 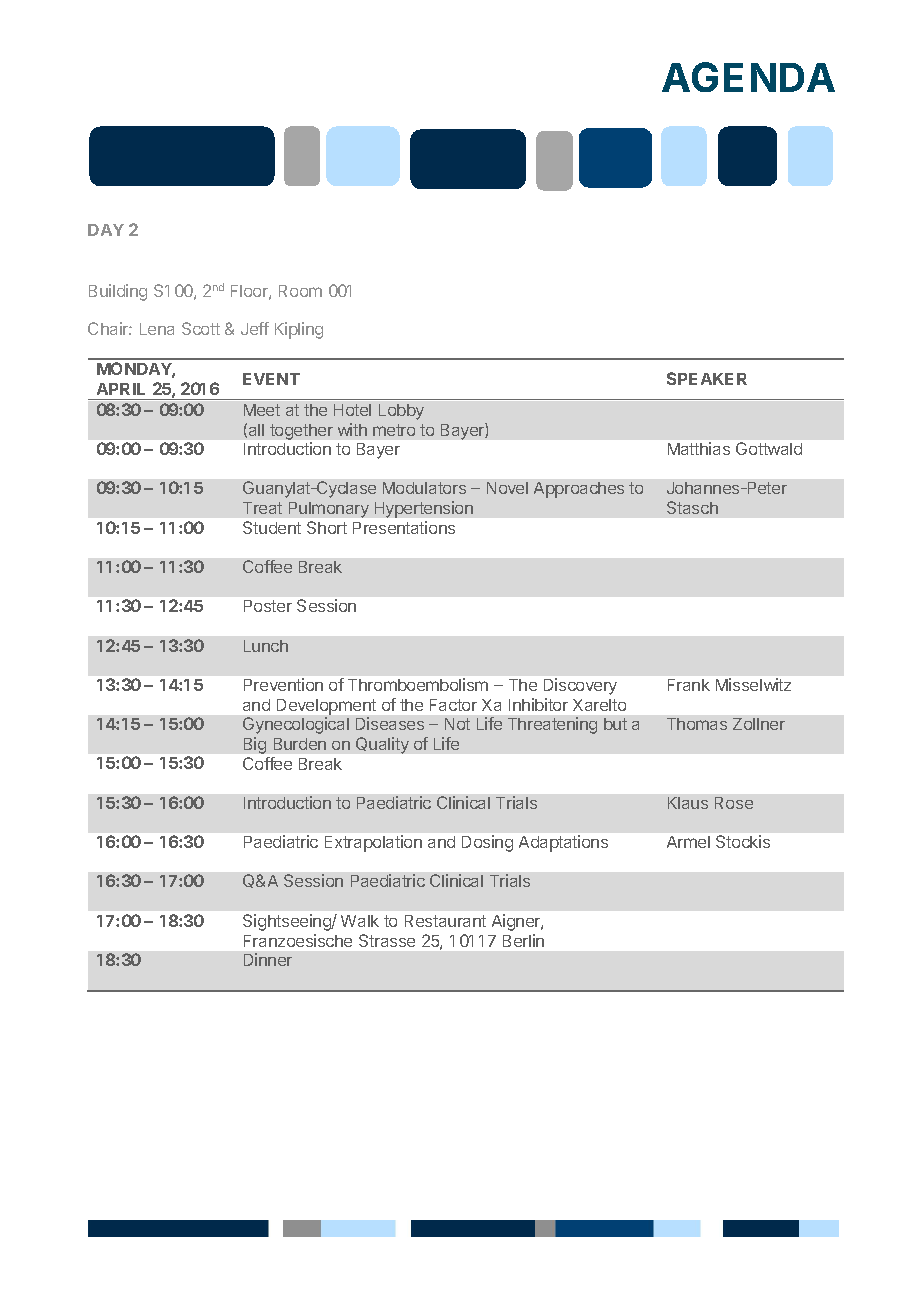 I want to click on Thromboembolism, so click(x=418, y=684).
